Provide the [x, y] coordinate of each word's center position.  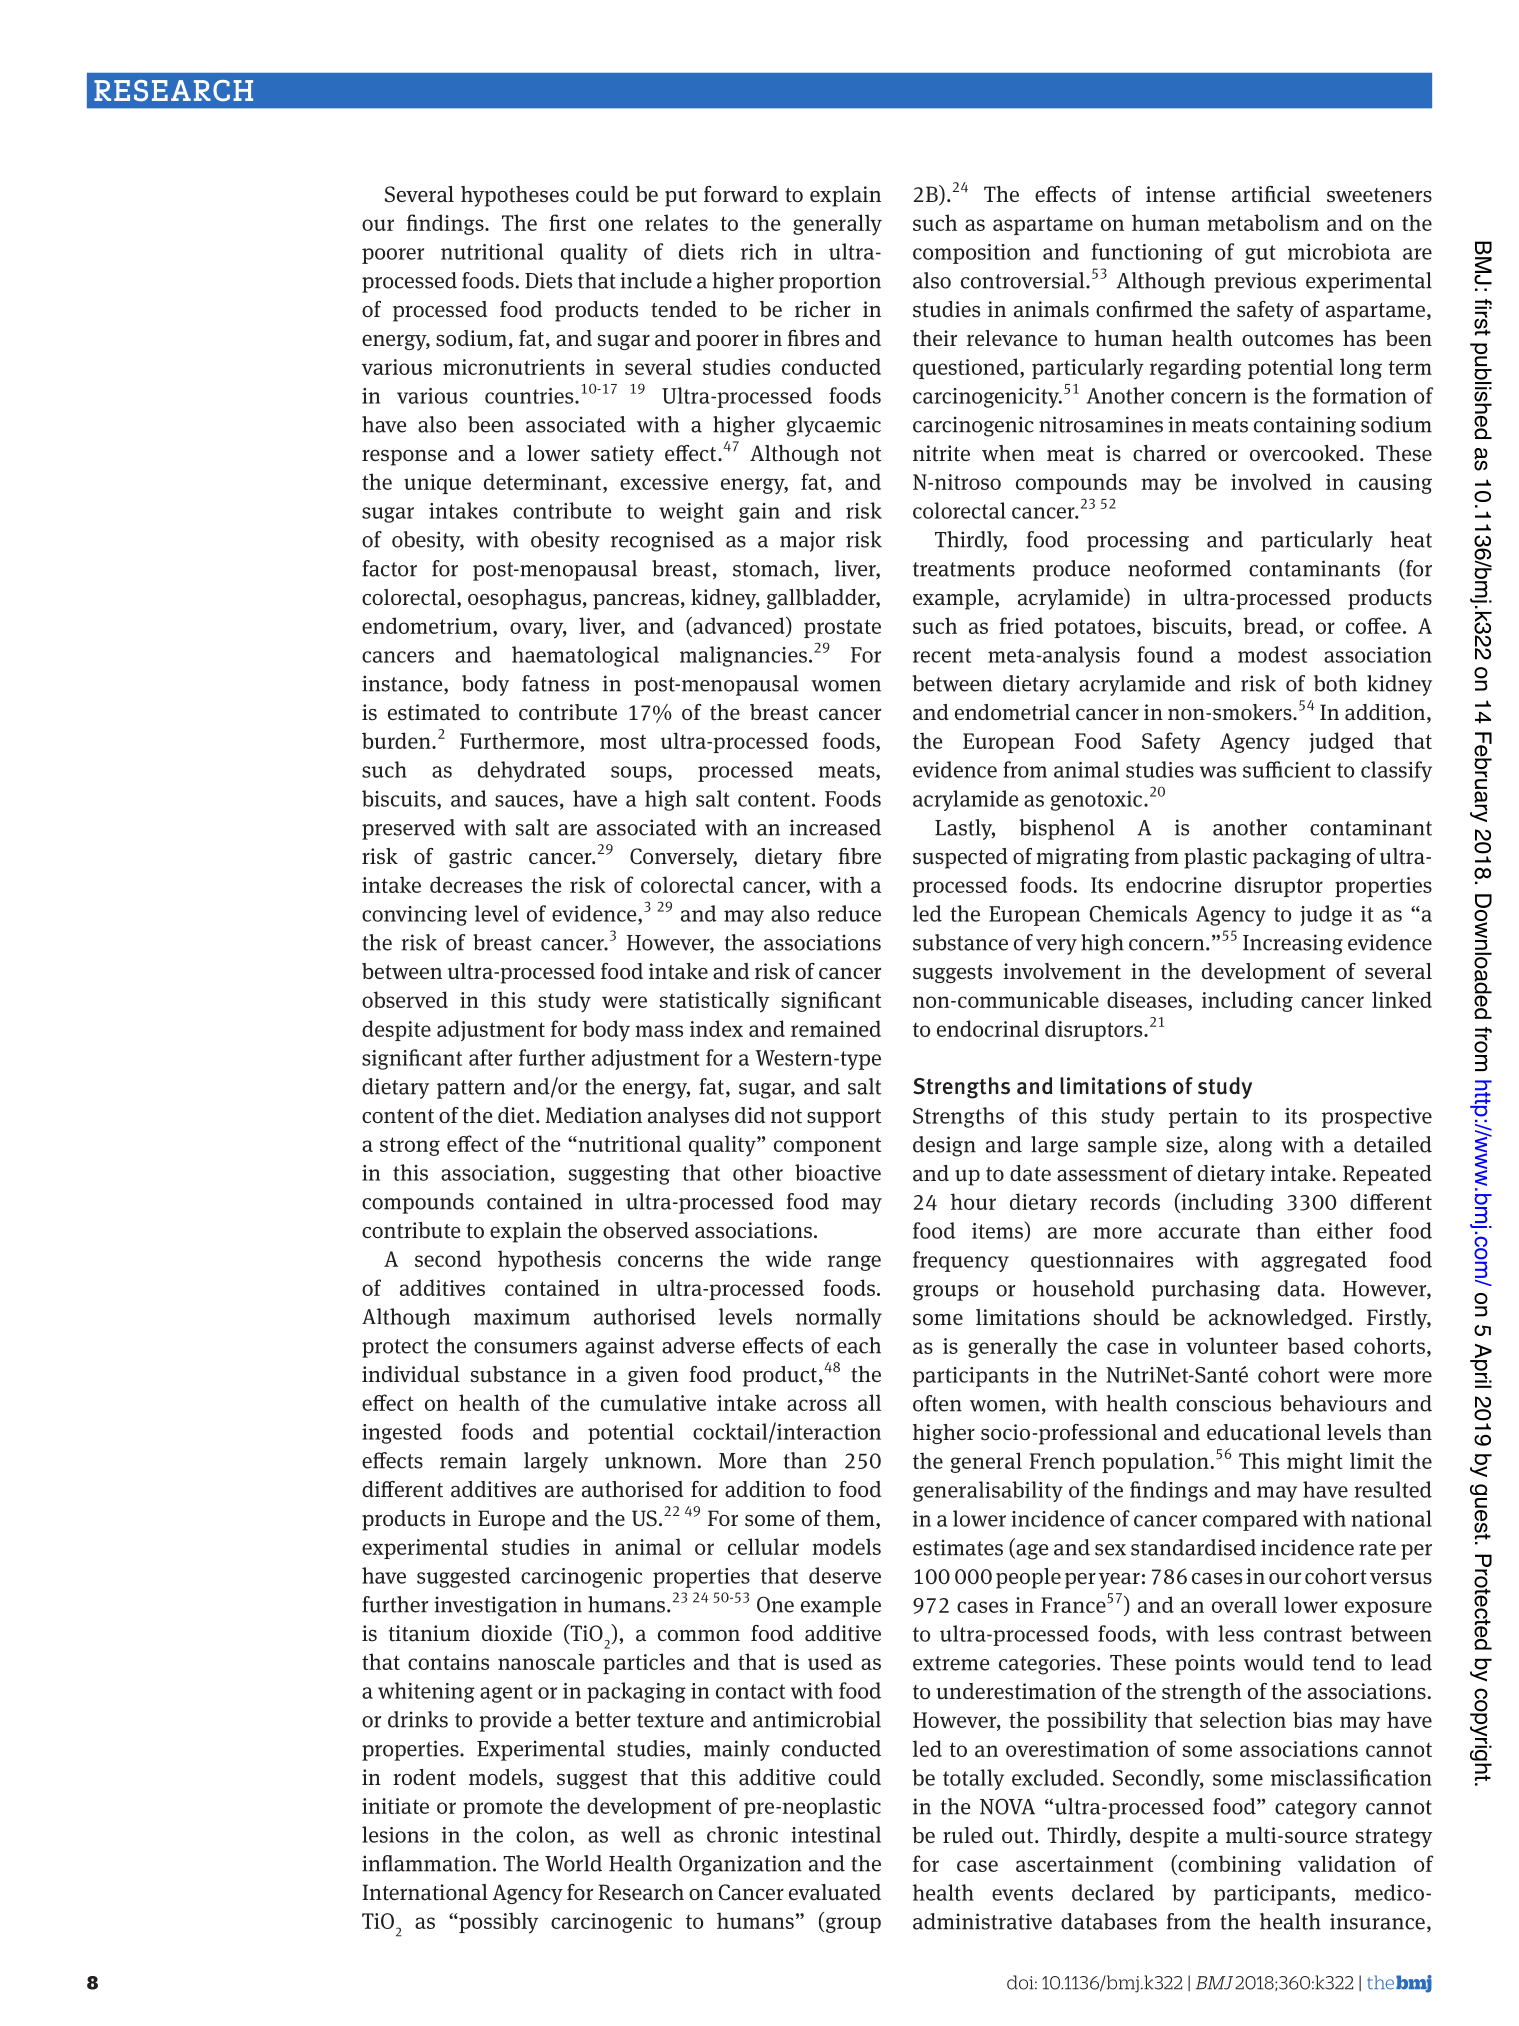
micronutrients [514, 367]
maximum [522, 1317]
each [859, 1345]
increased [835, 827]
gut [1260, 254]
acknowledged [1279, 1319]
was [1218, 772]
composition [972, 254]
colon [543, 1834]
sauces [526, 801]
